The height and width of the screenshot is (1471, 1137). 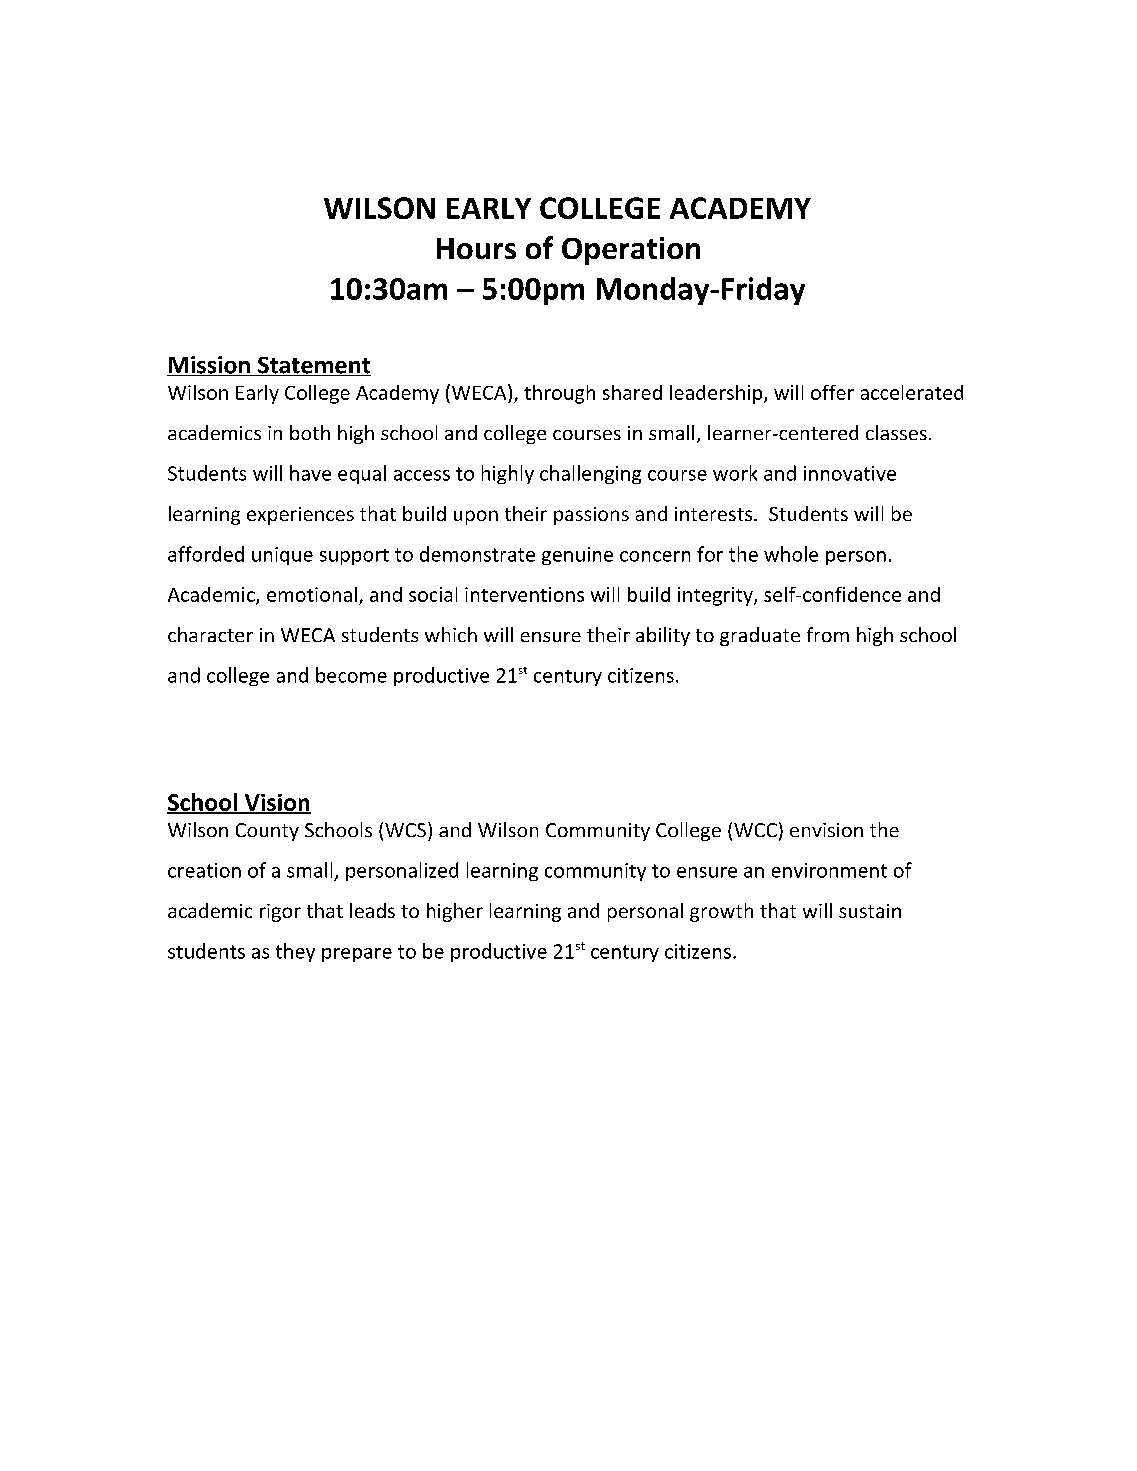 What do you see at coordinates (295, 952) in the screenshot?
I see `they` at bounding box center [295, 952].
